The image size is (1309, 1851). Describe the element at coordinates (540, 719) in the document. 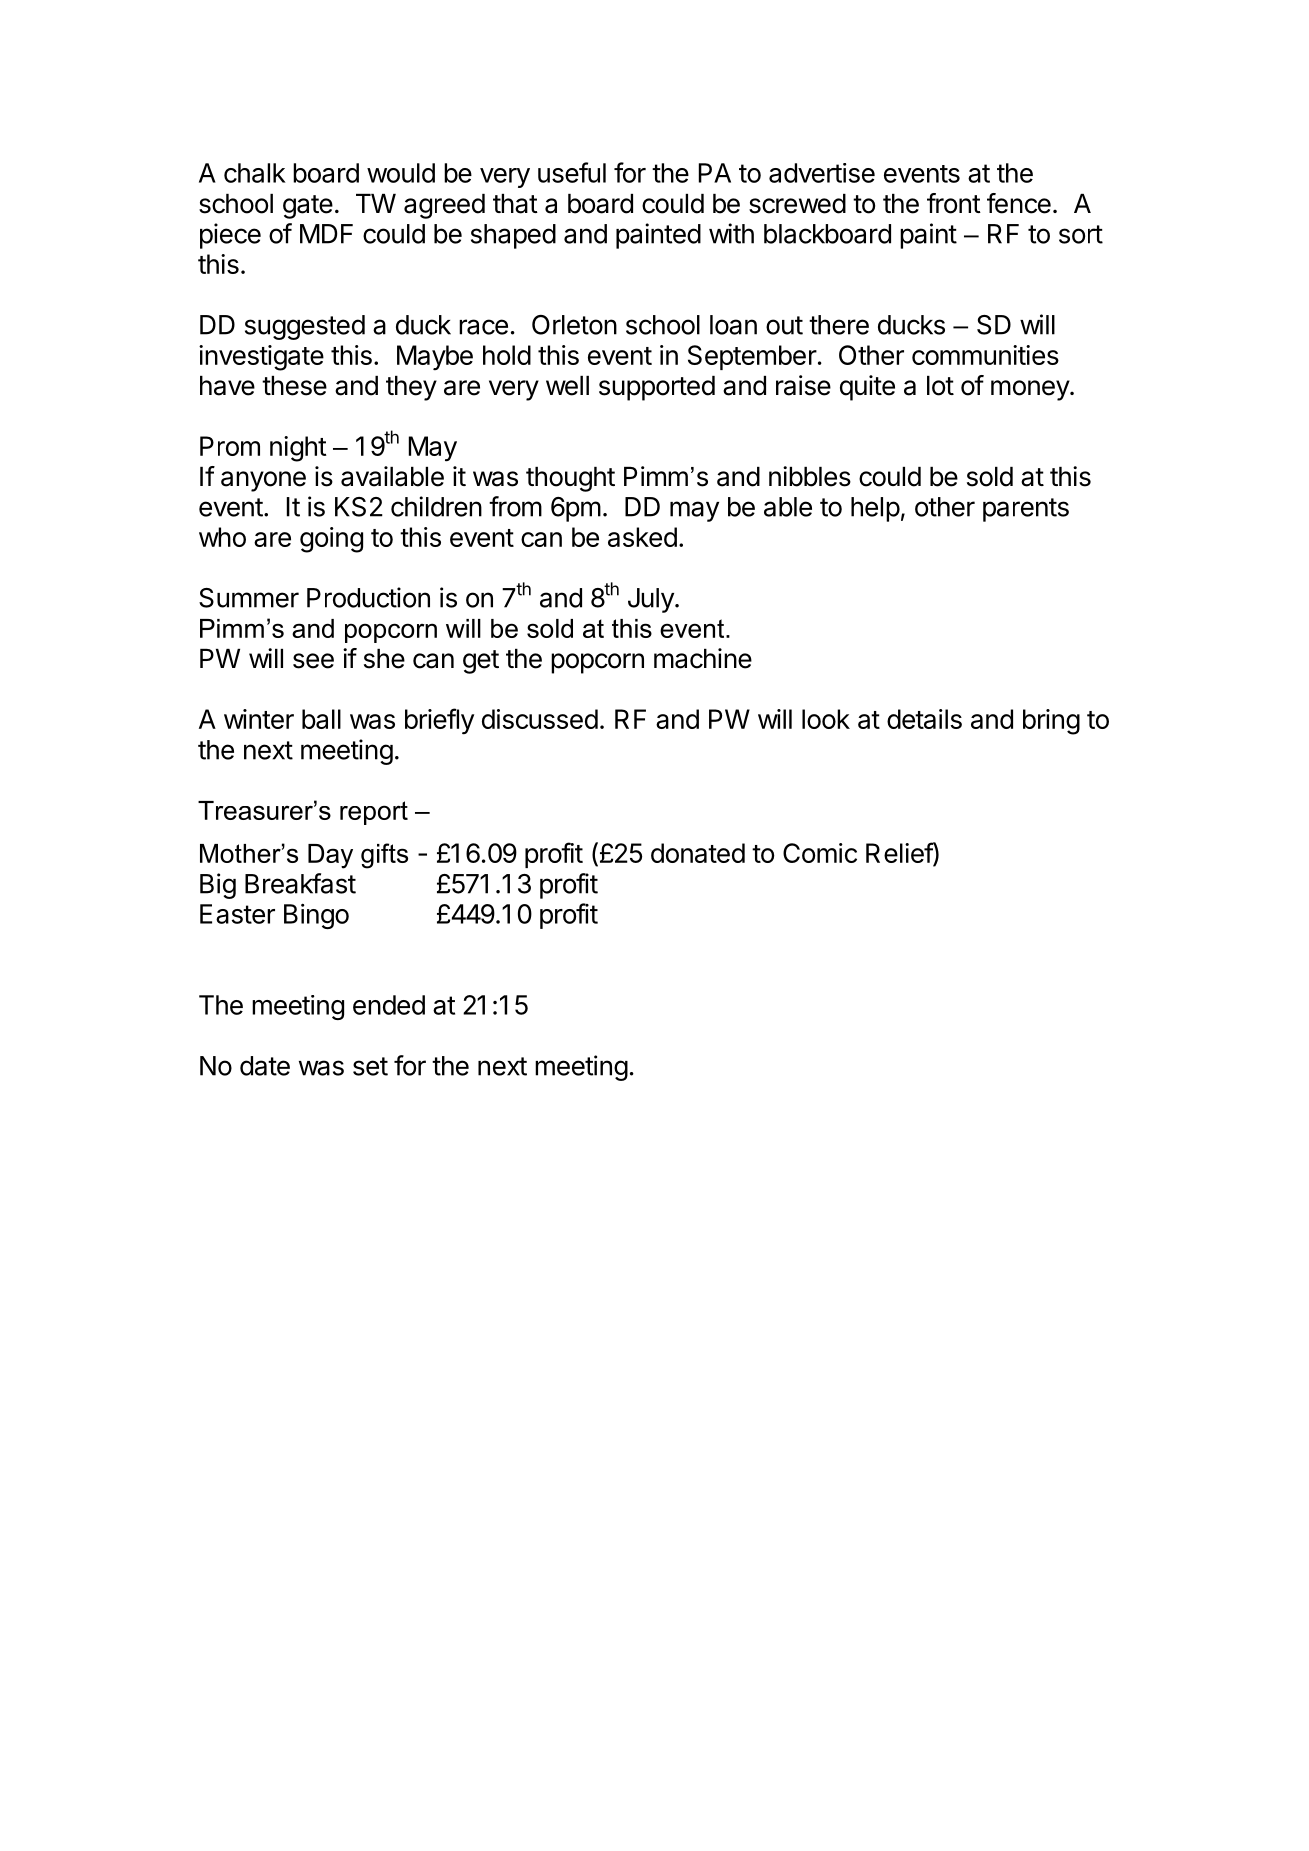

I see `discussed` at that location.
